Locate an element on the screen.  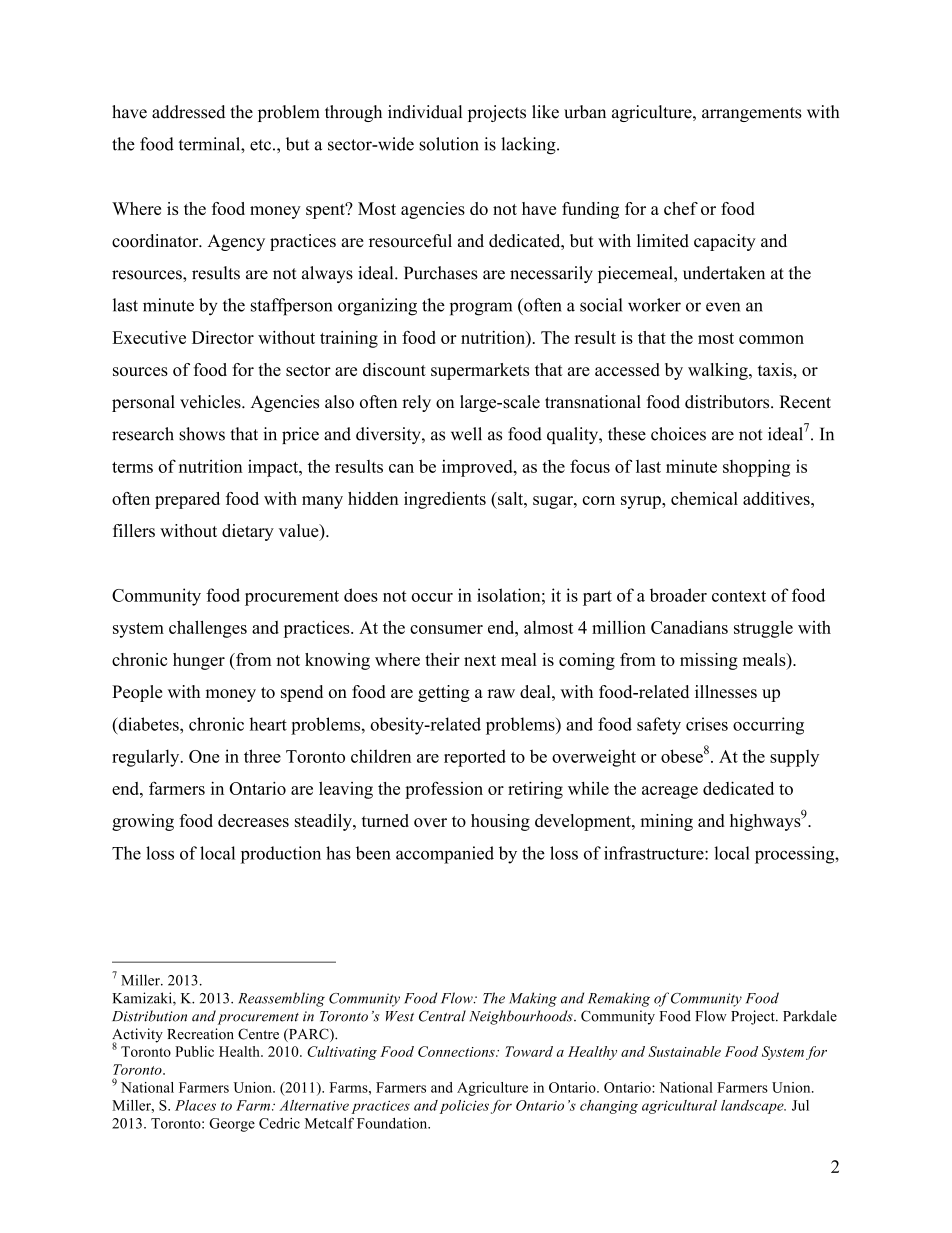
landscape is located at coordinates (753, 1107).
